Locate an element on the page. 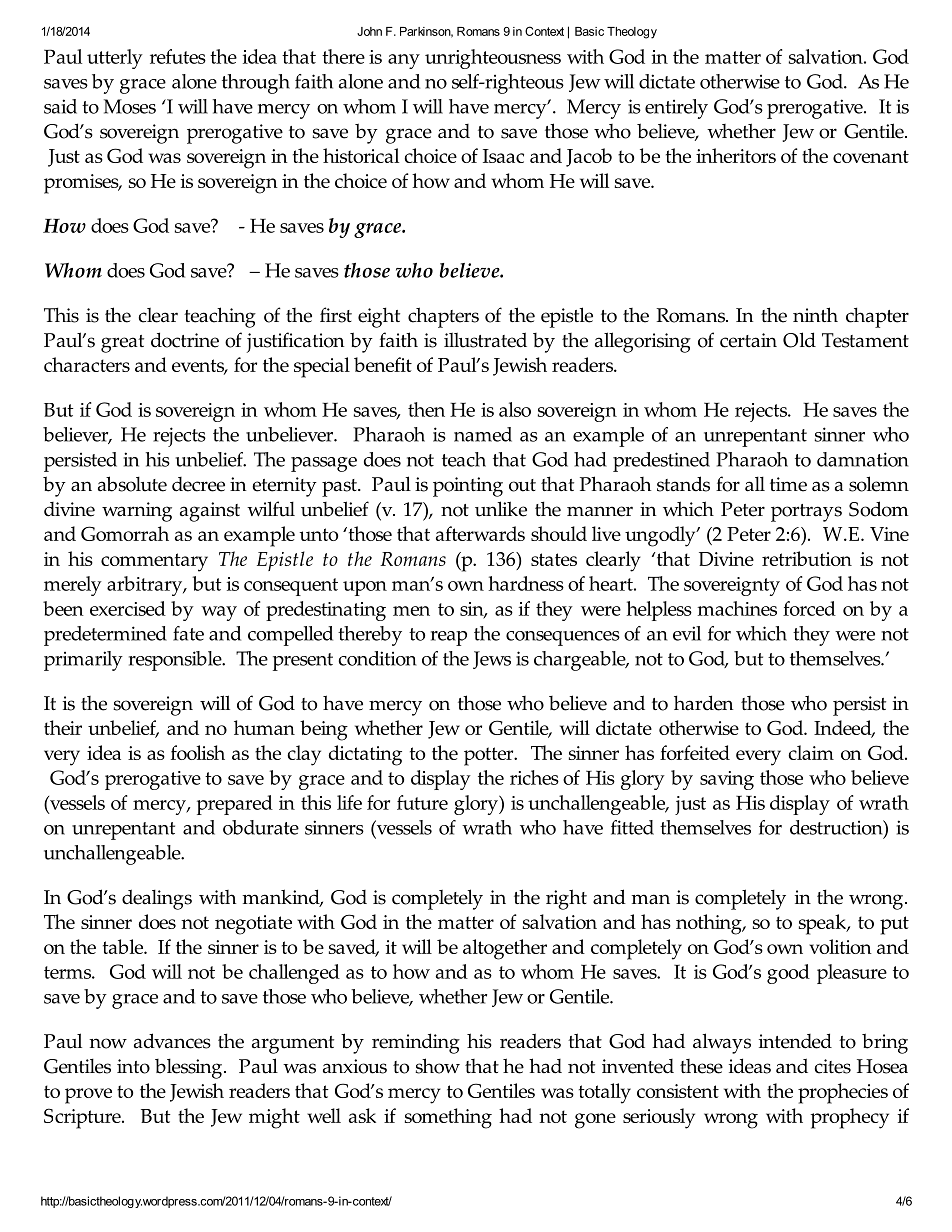  commentary is located at coordinates (154, 562).
